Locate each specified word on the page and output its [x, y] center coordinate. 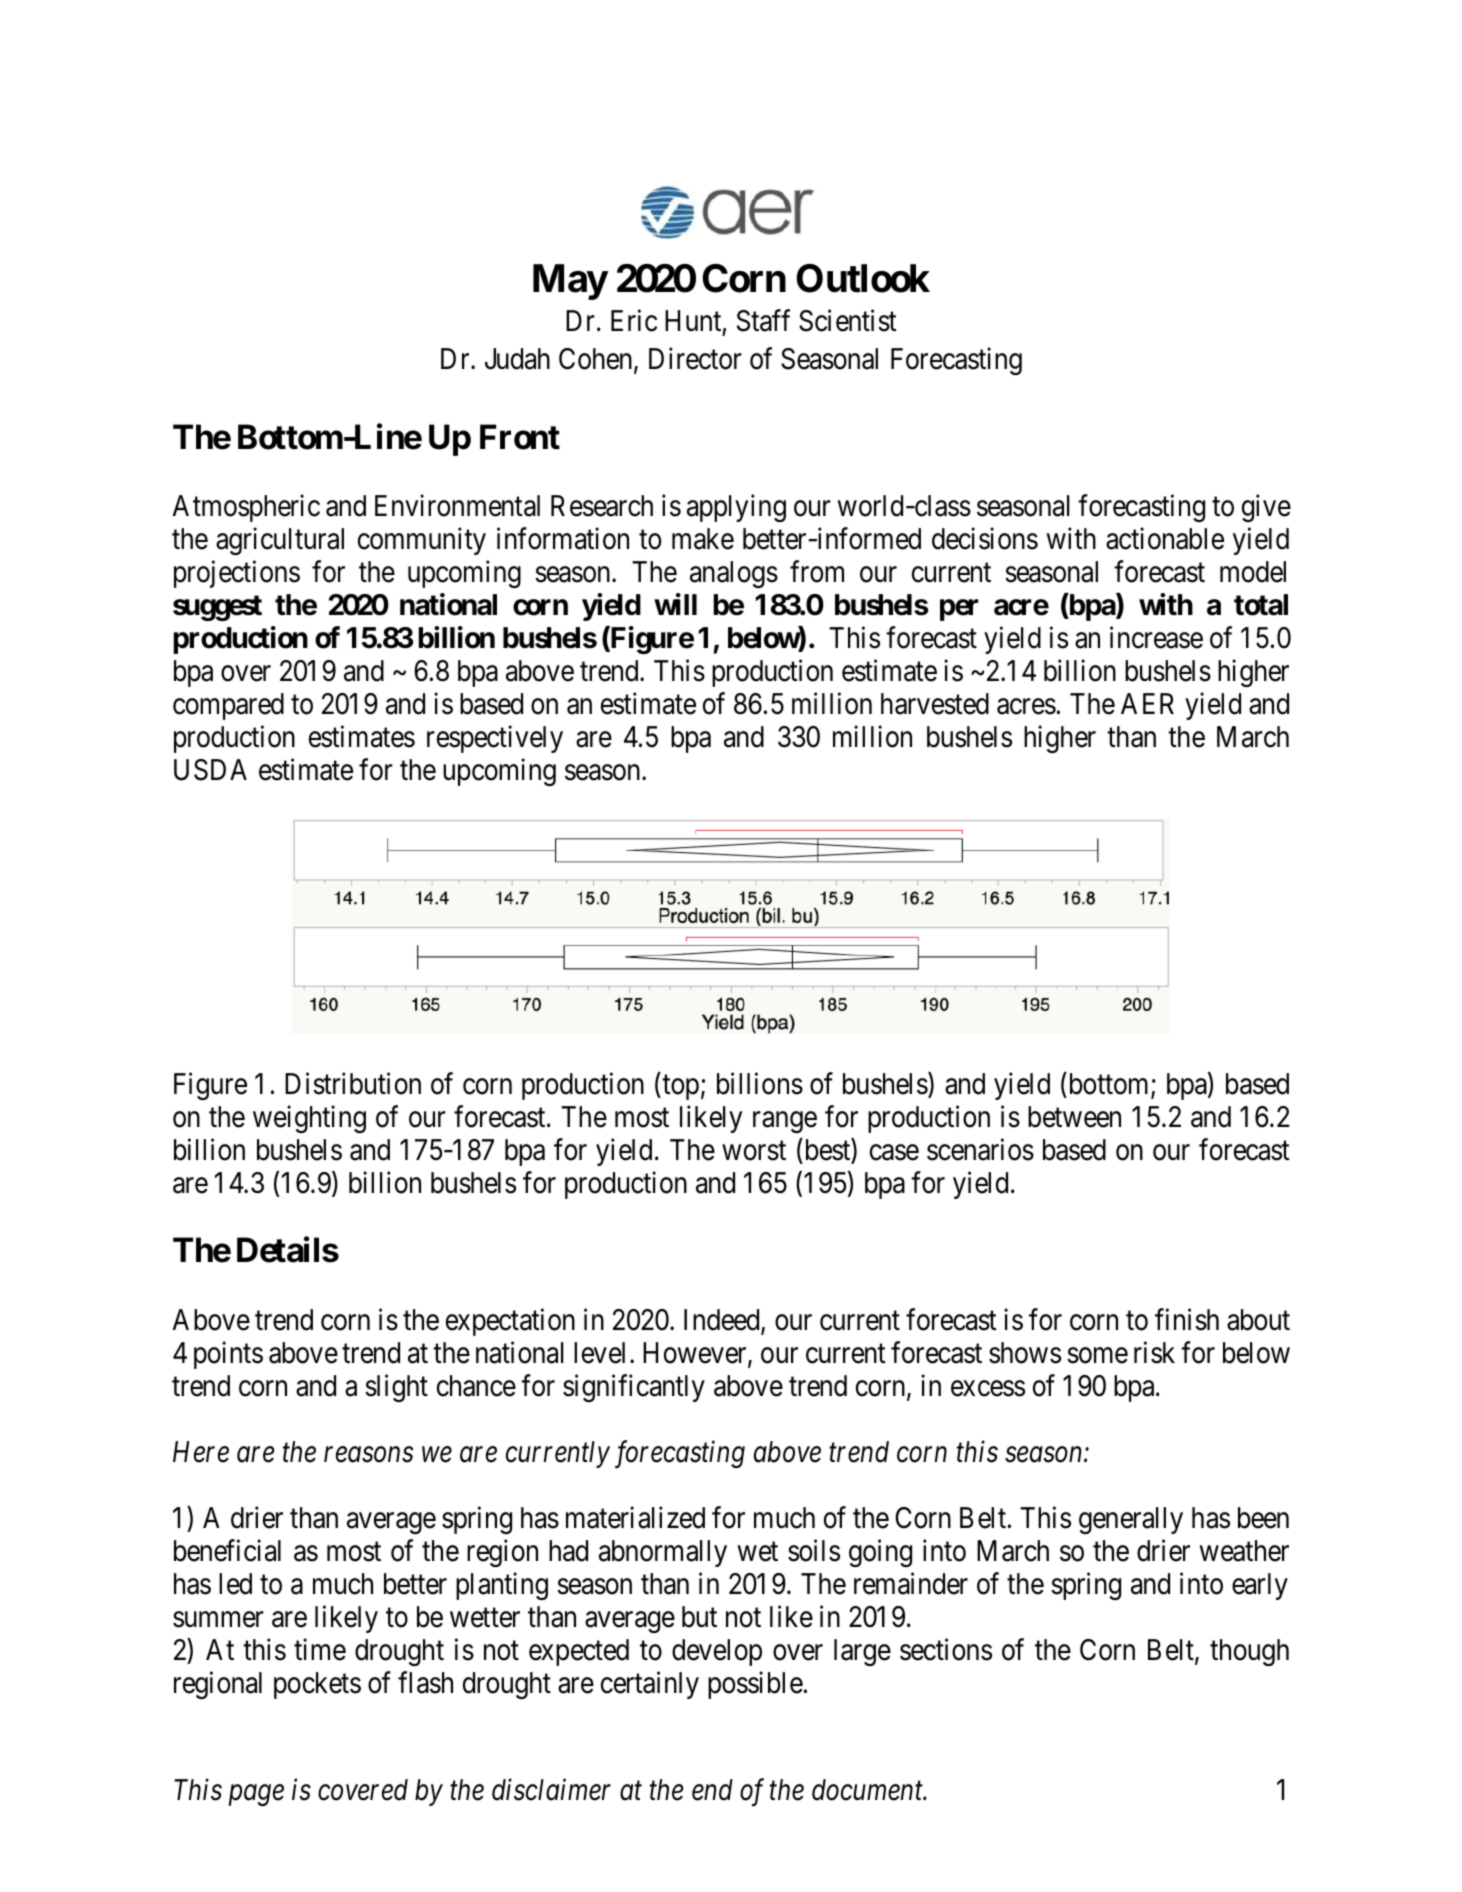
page [256, 1795]
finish [1187, 1319]
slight [396, 1388]
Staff [763, 321]
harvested [935, 704]
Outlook [863, 278]
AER [1147, 703]
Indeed [723, 1321]
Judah [517, 359]
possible [755, 1685]
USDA [210, 770]
